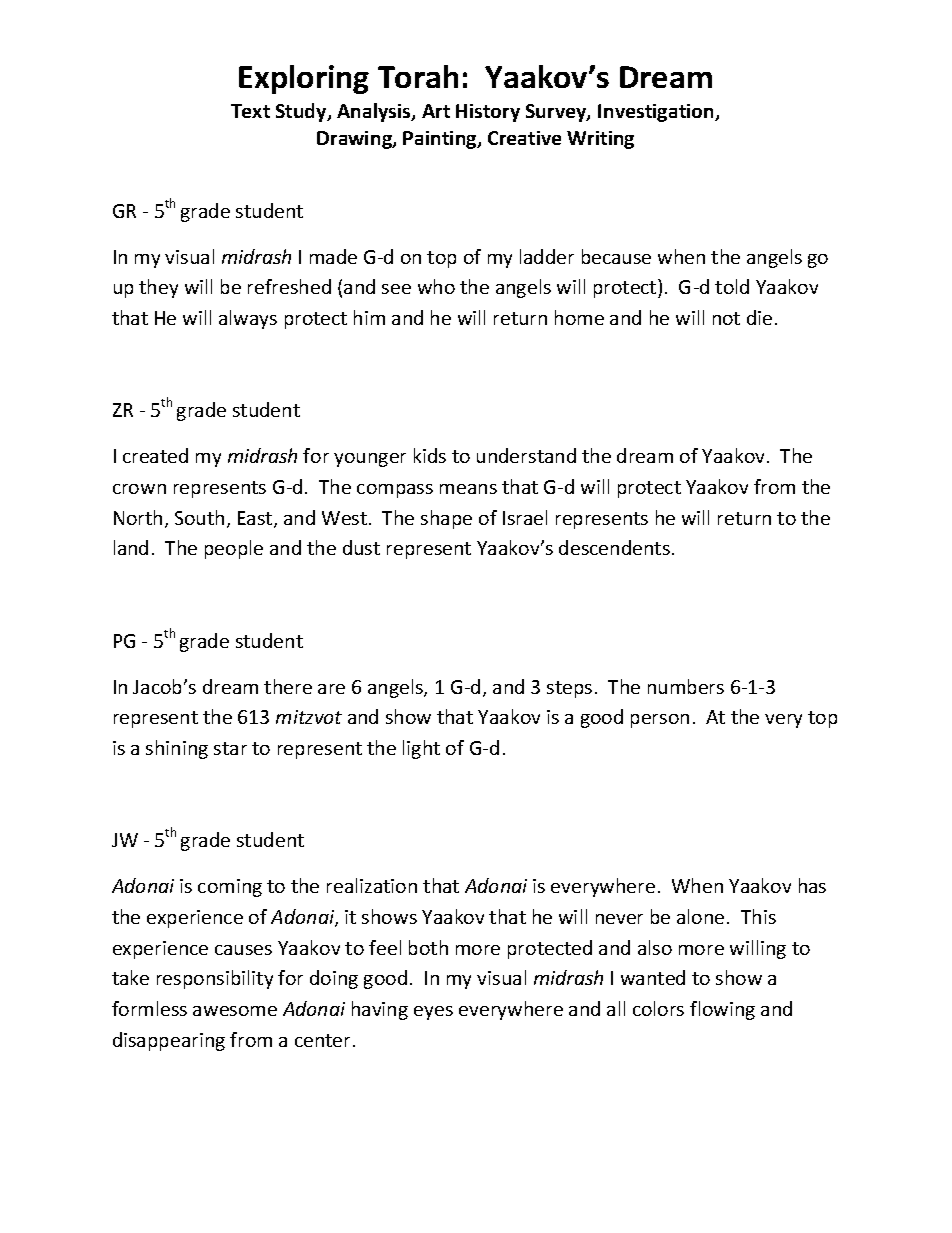  I want to click on person, so click(660, 721).
